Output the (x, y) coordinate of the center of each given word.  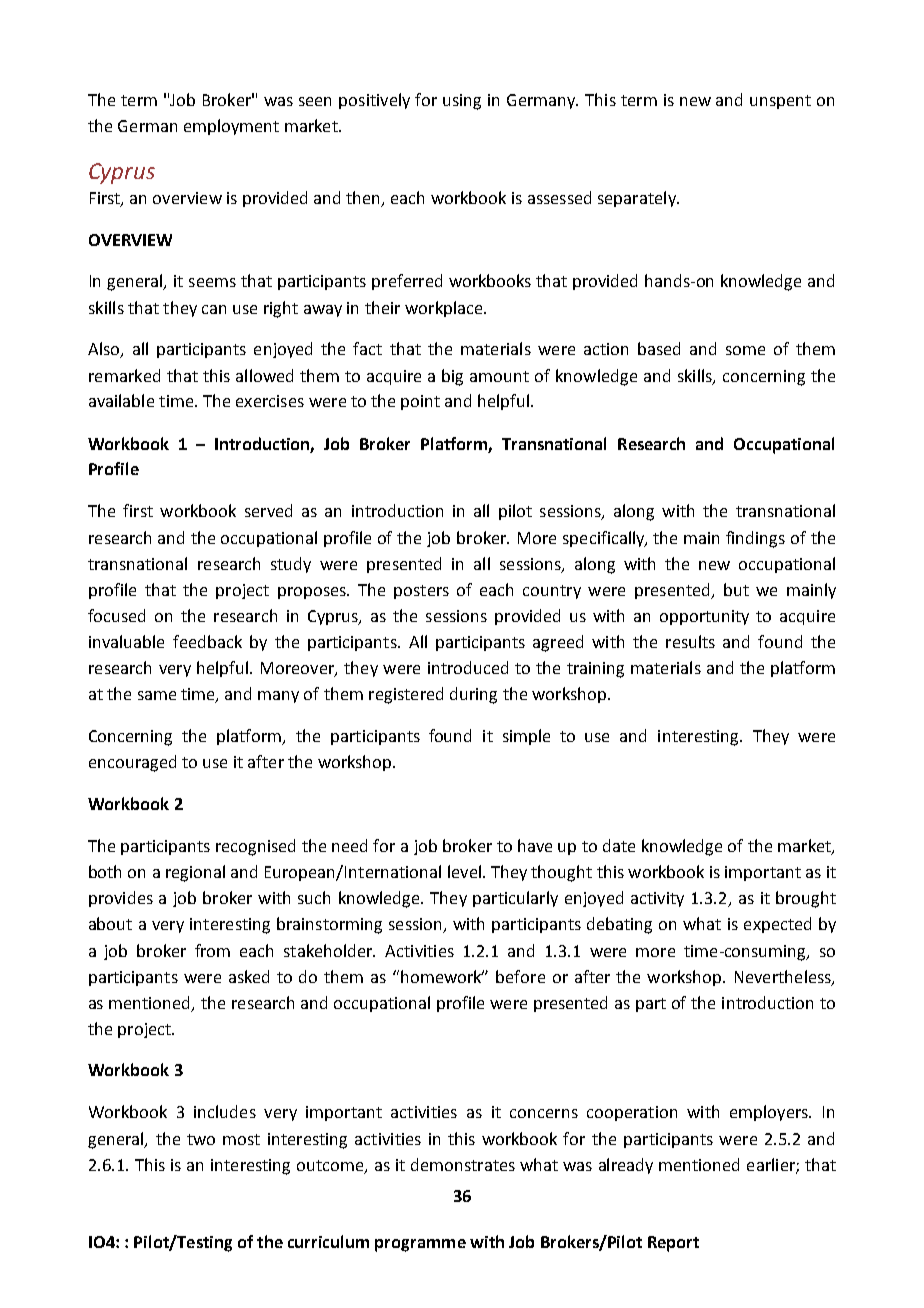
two (201, 1139)
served (268, 510)
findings (755, 539)
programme (420, 1245)
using (462, 102)
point (420, 402)
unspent (780, 102)
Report (673, 1244)
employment (231, 127)
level (464, 871)
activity (657, 899)
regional (195, 873)
